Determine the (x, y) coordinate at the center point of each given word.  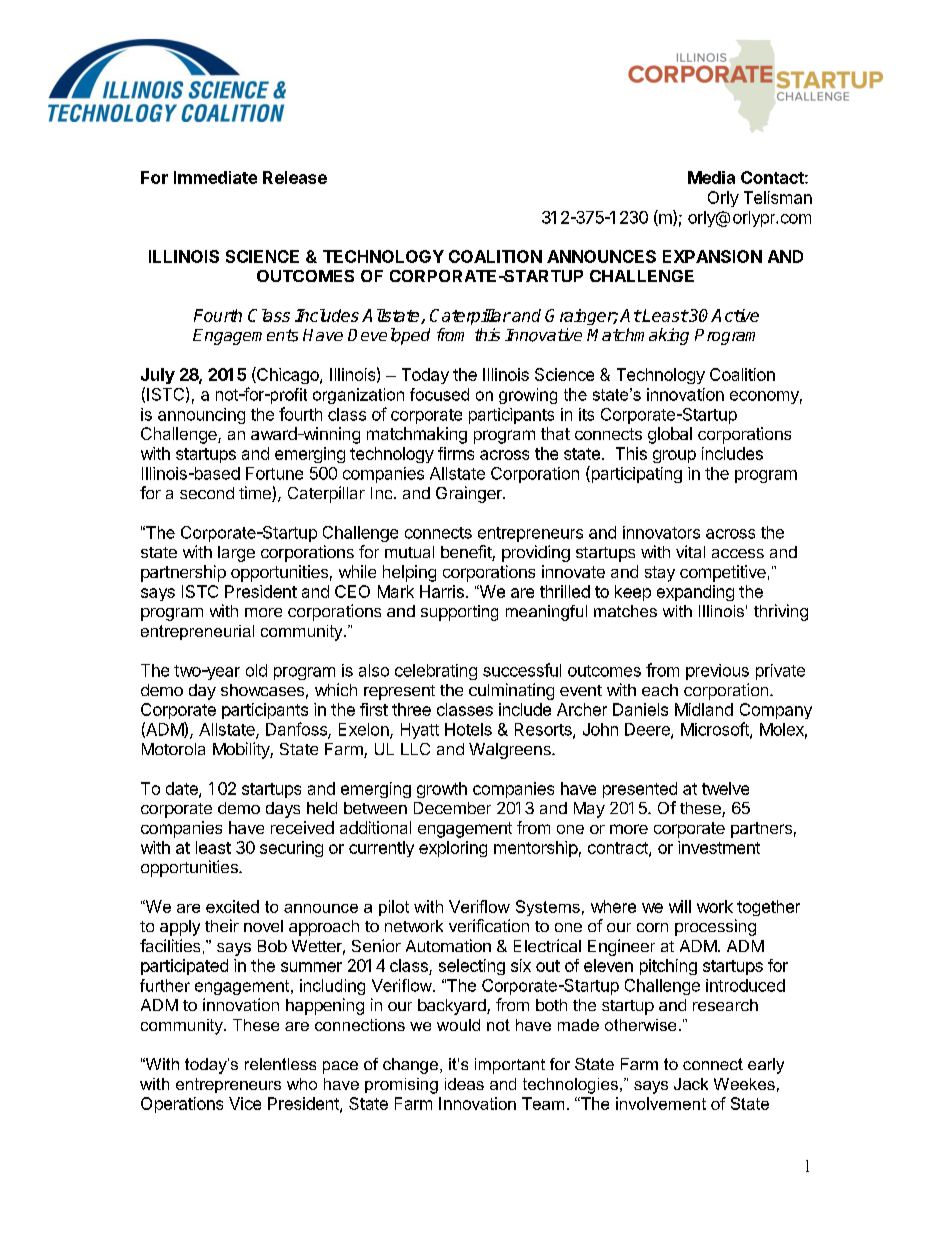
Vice (245, 1103)
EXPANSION (712, 256)
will (680, 906)
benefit (467, 553)
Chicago (288, 375)
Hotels (468, 729)
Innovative (543, 335)
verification (489, 925)
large (236, 554)
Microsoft (716, 730)
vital (690, 551)
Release (295, 177)
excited (232, 906)
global (670, 435)
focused (439, 394)
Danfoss (297, 730)
